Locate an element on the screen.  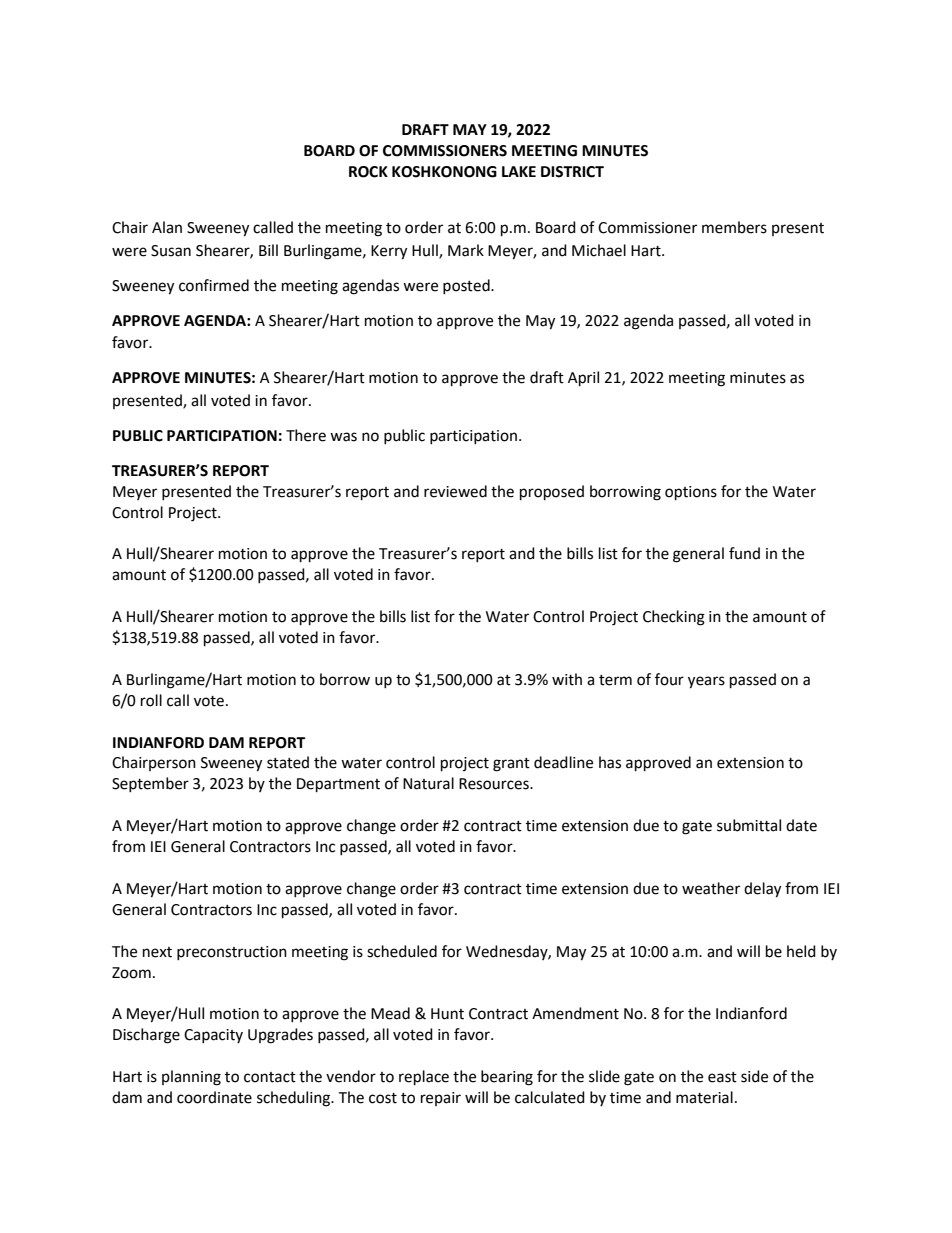
September is located at coordinates (150, 784).
